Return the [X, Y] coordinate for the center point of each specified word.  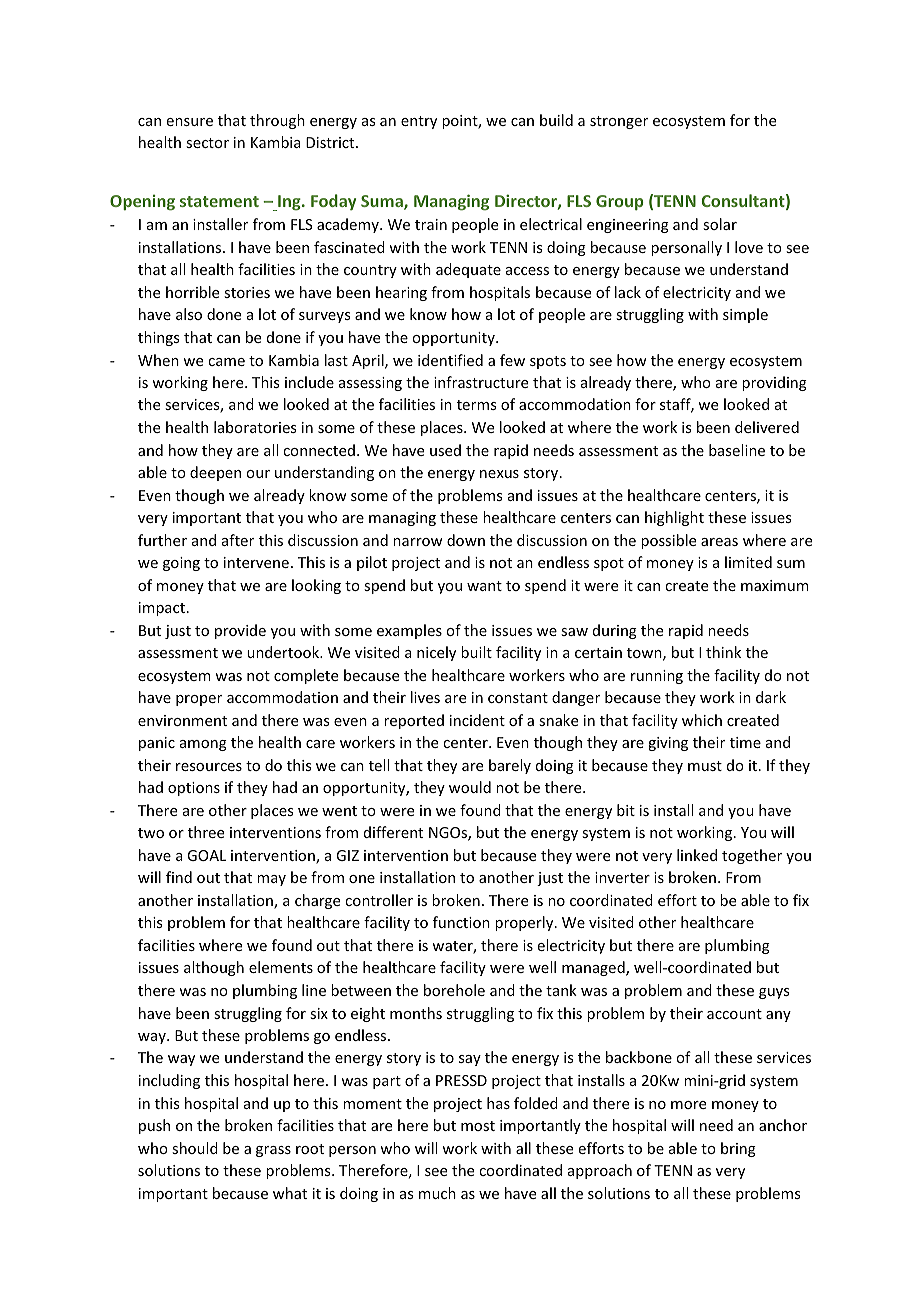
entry [419, 122]
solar [720, 224]
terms [476, 405]
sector [207, 143]
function [461, 922]
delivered [767, 427]
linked [697, 855]
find [179, 877]
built [476, 652]
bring [738, 1149]
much [437, 1193]
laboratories [255, 427]
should [195, 1148]
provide [240, 631]
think [723, 652]
